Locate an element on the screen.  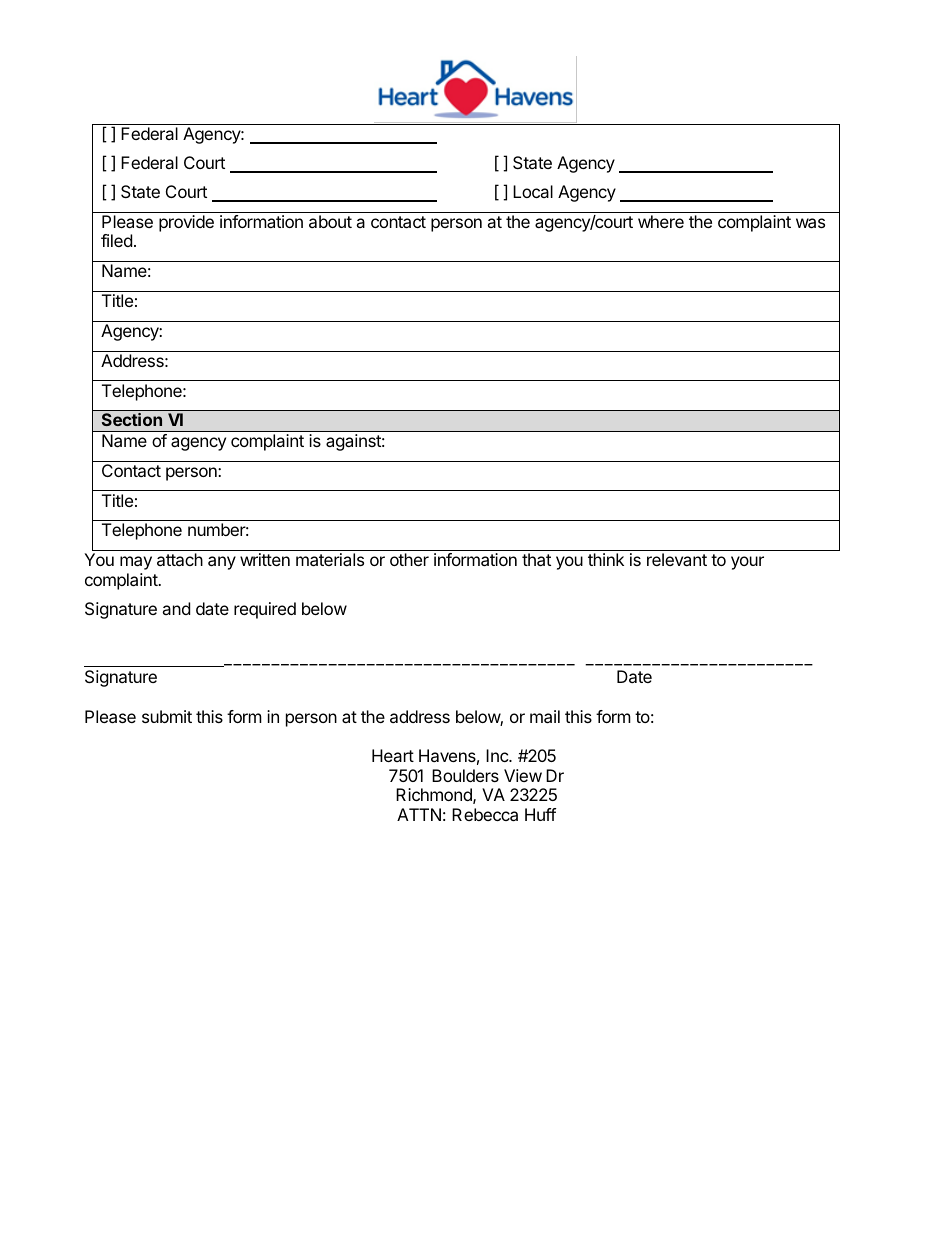
attach is located at coordinates (180, 559).
